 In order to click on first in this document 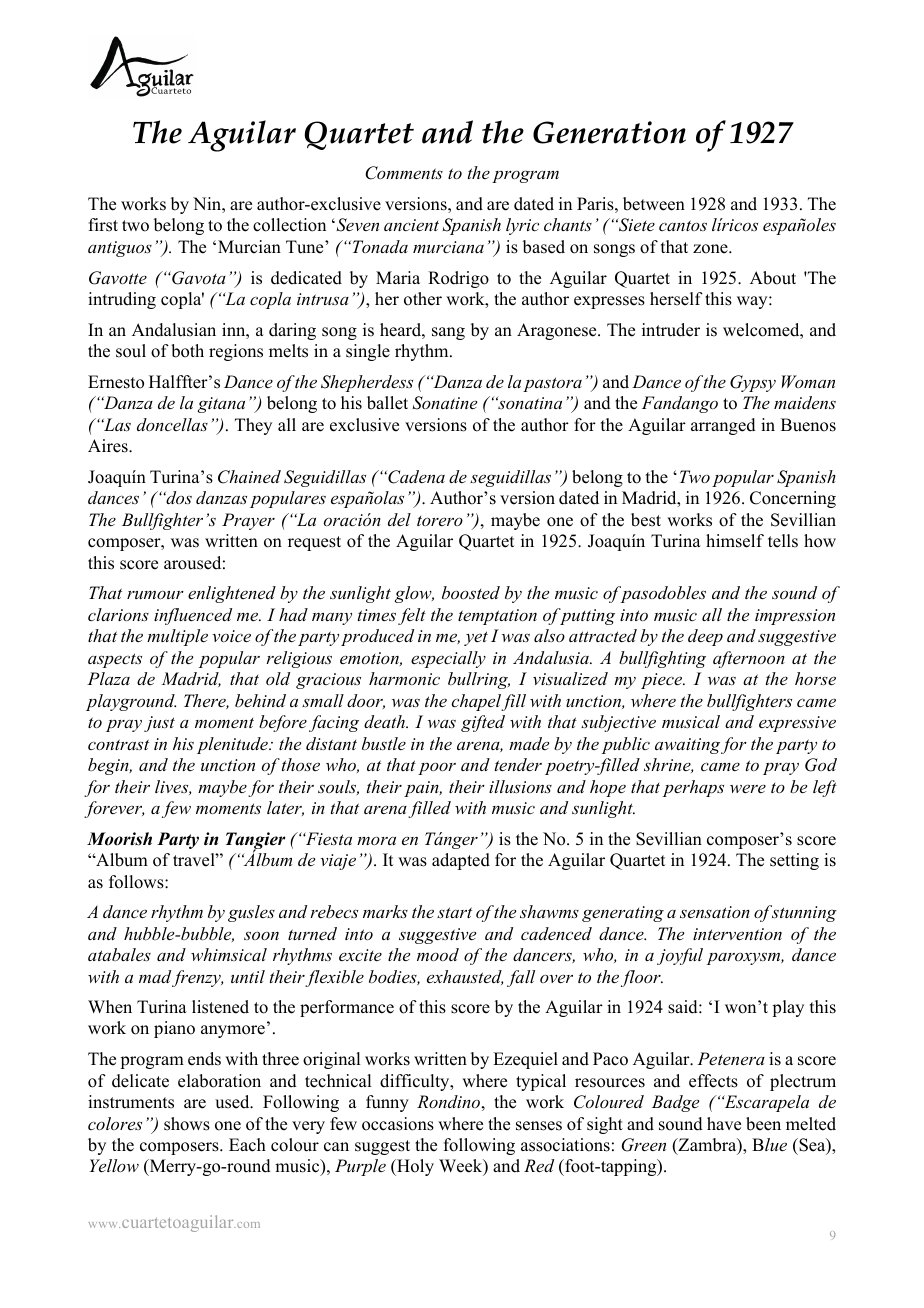, I will do `click(103, 225)`.
